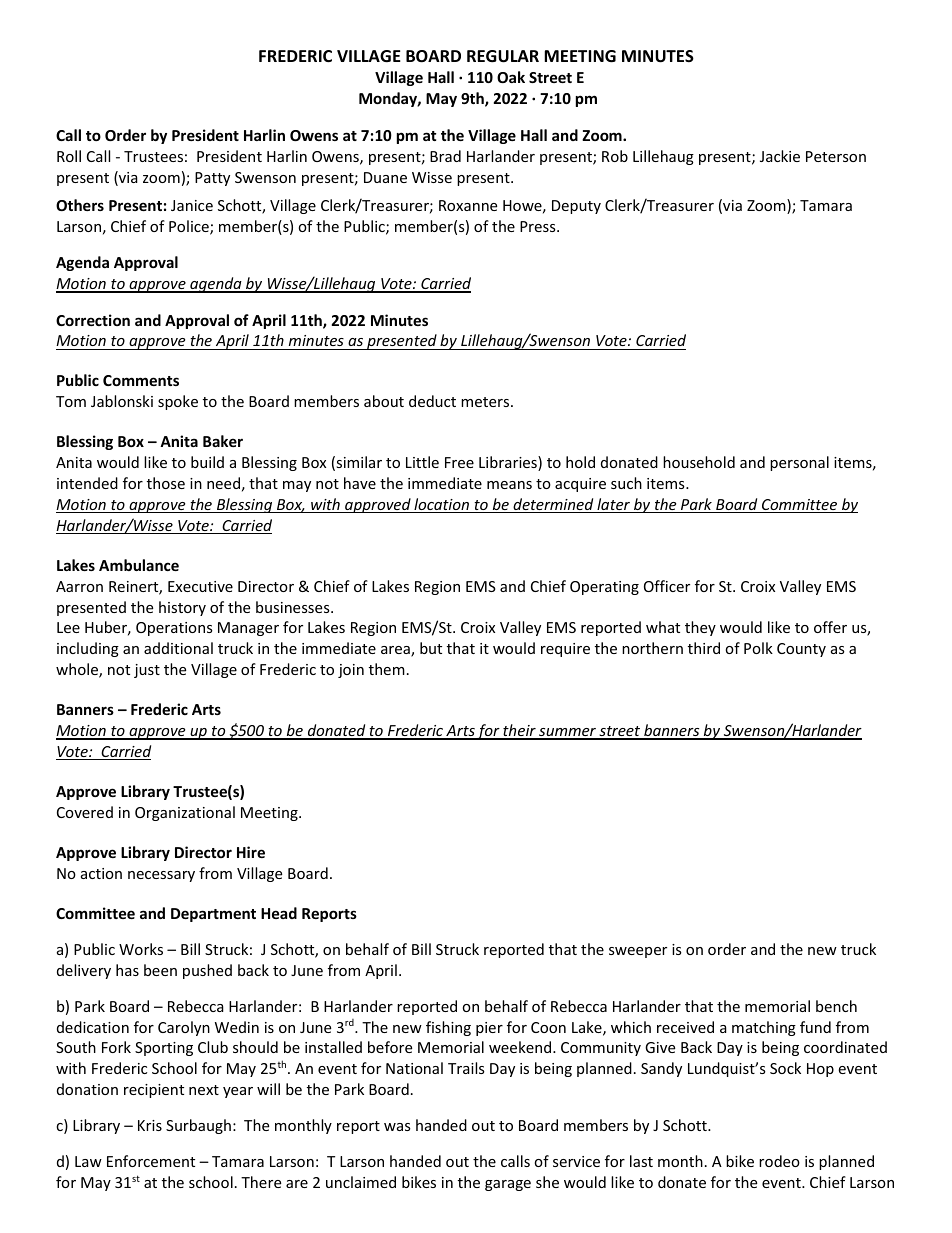  Describe the element at coordinates (638, 952) in the image. I see `sweeper` at that location.
